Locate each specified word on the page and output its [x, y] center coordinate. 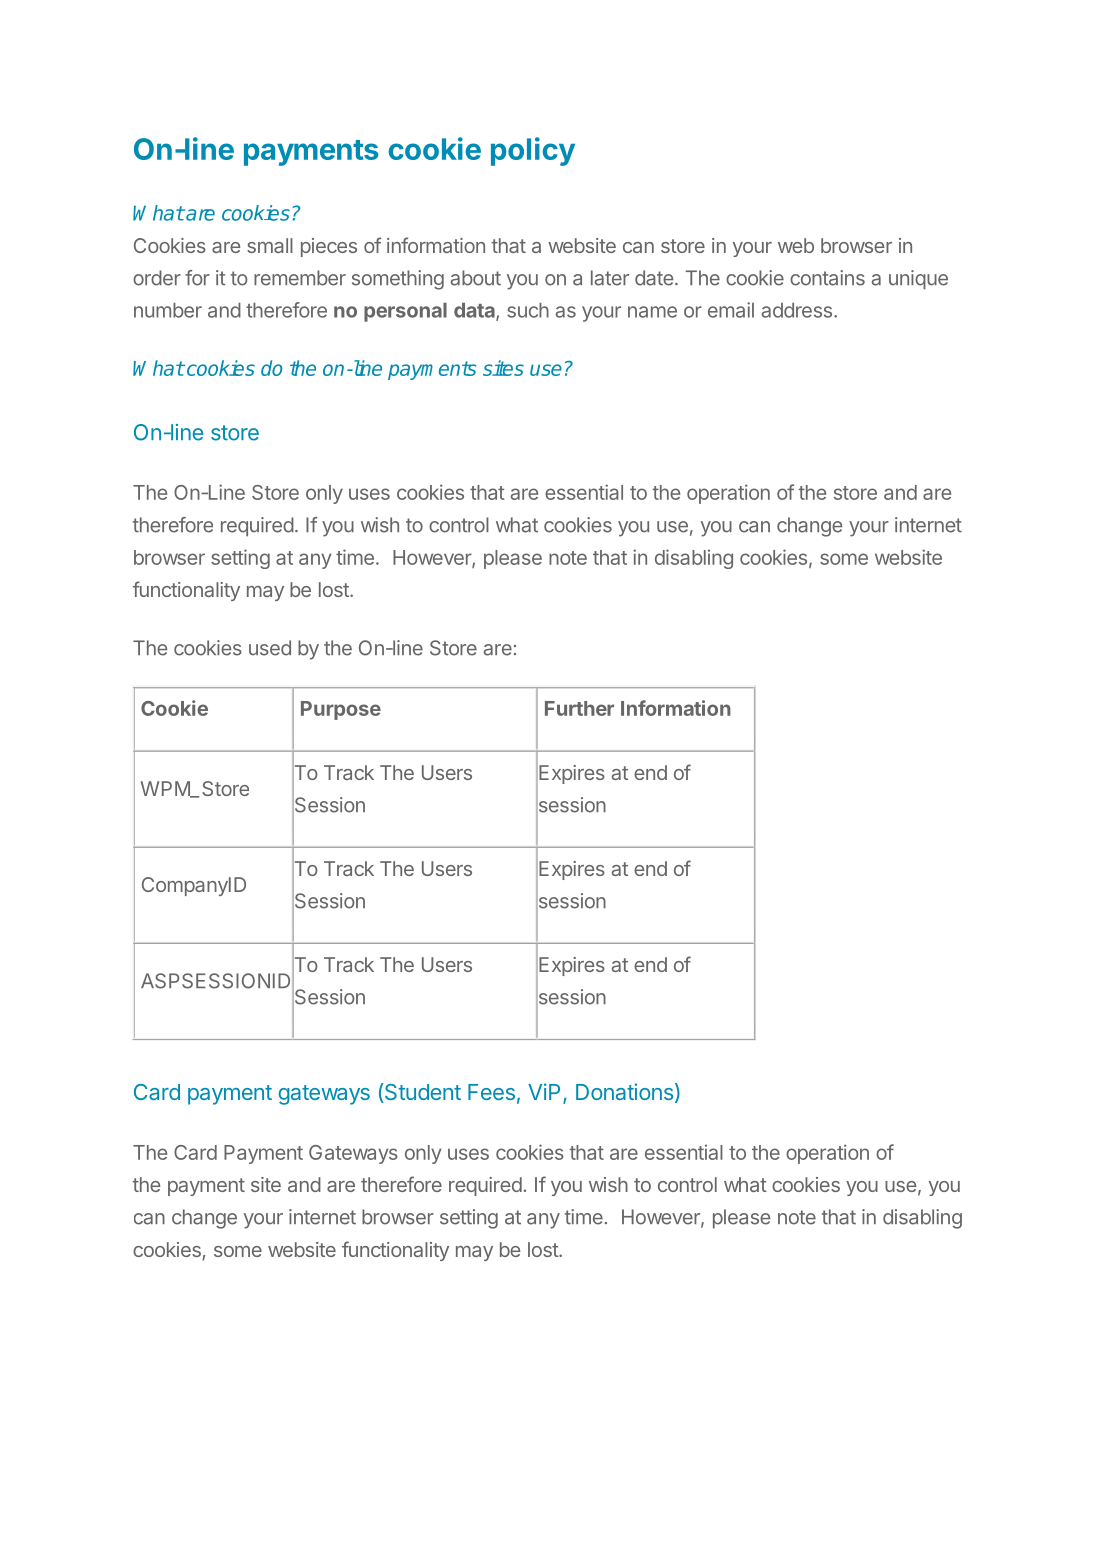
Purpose [341, 710]
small [270, 245]
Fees [491, 1092]
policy [533, 151]
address [797, 310]
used [270, 648]
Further [579, 708]
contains [827, 278]
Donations [624, 1091]
